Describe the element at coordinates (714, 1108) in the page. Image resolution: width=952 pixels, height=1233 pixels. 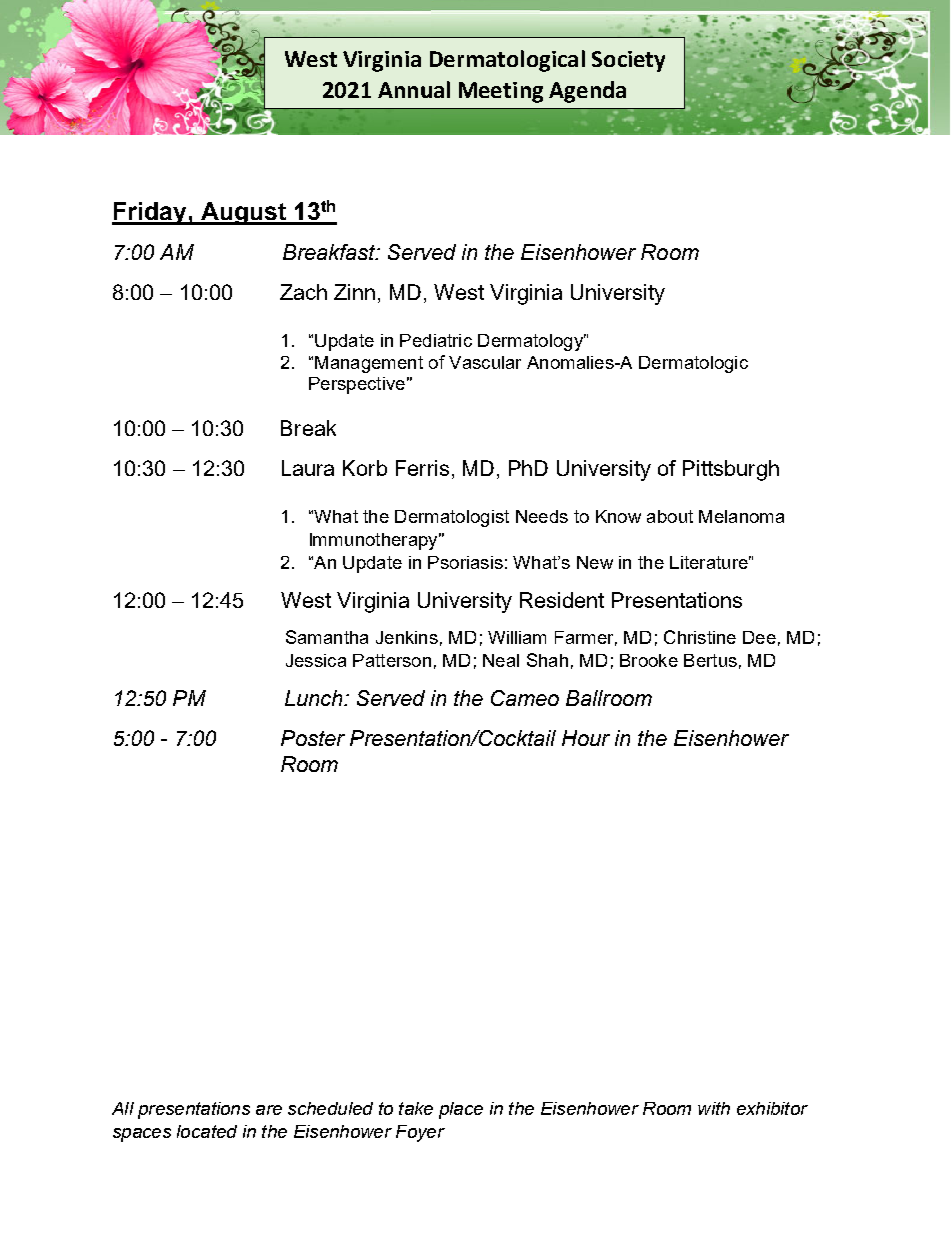
I see `with` at that location.
